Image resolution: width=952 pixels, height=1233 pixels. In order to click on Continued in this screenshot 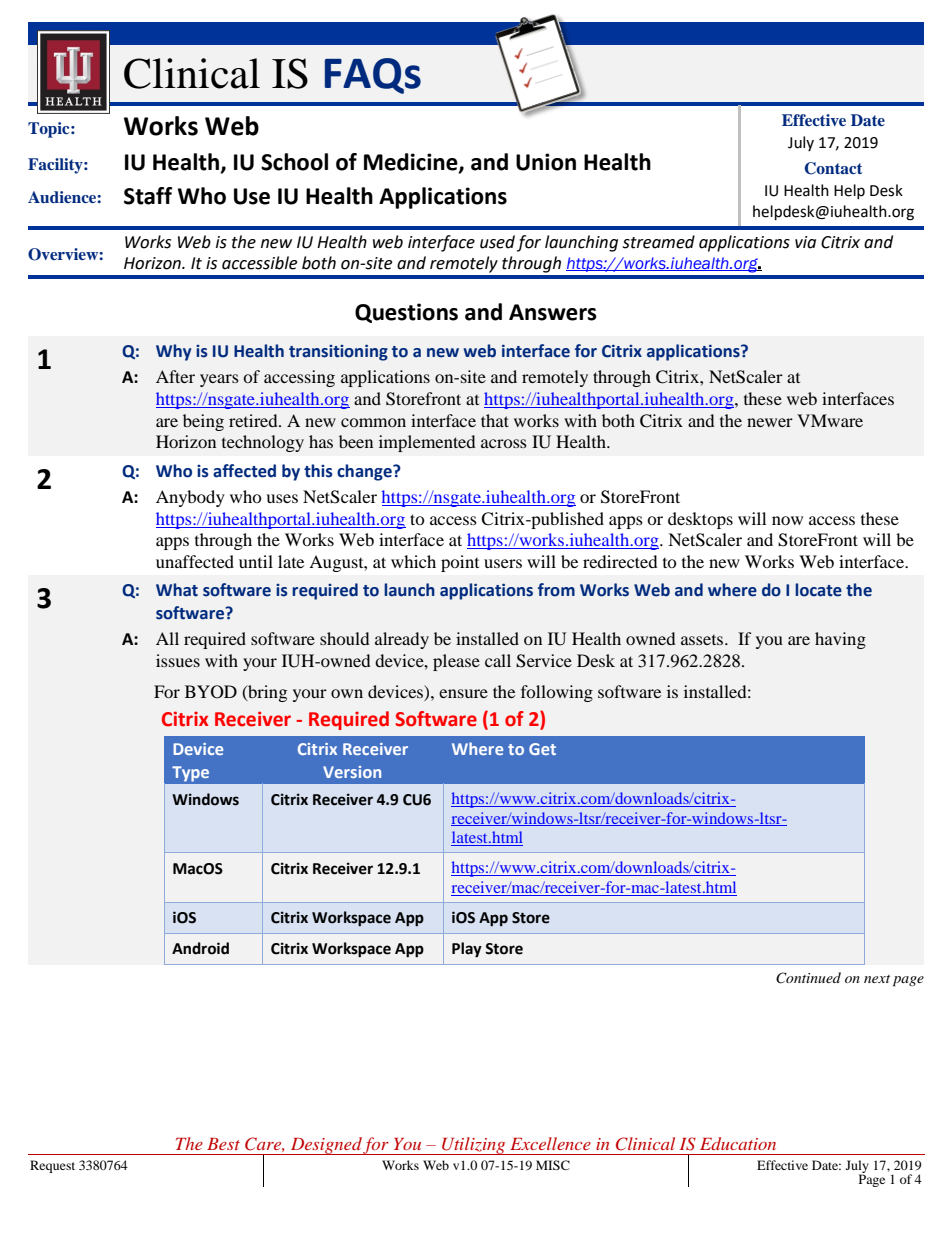, I will do `click(808, 978)`.
